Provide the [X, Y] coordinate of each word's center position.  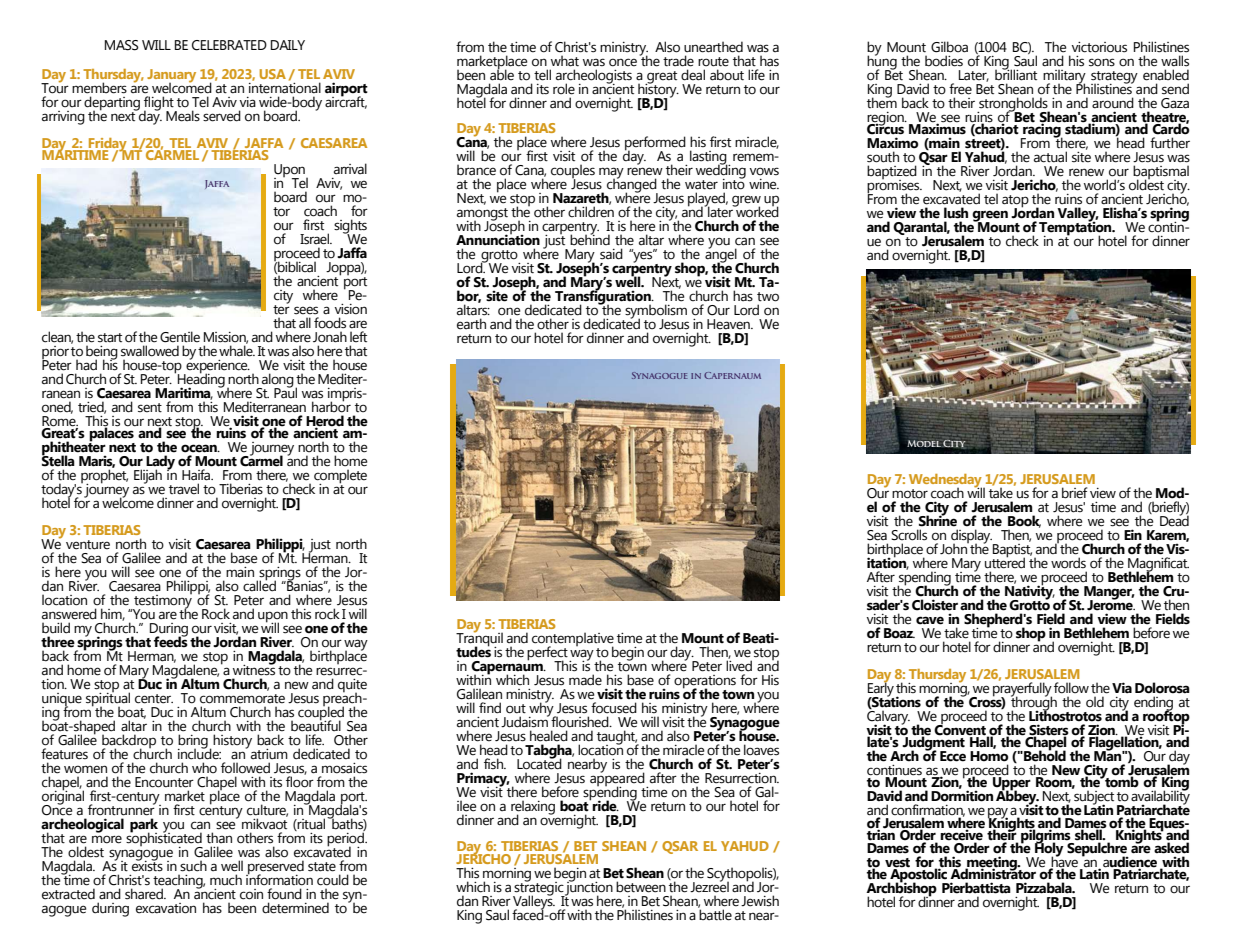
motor [910, 494]
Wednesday [946, 482]
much [226, 880]
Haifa [197, 475]
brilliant [1016, 74]
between [641, 887]
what [565, 61]
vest [897, 863]
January [171, 77]
